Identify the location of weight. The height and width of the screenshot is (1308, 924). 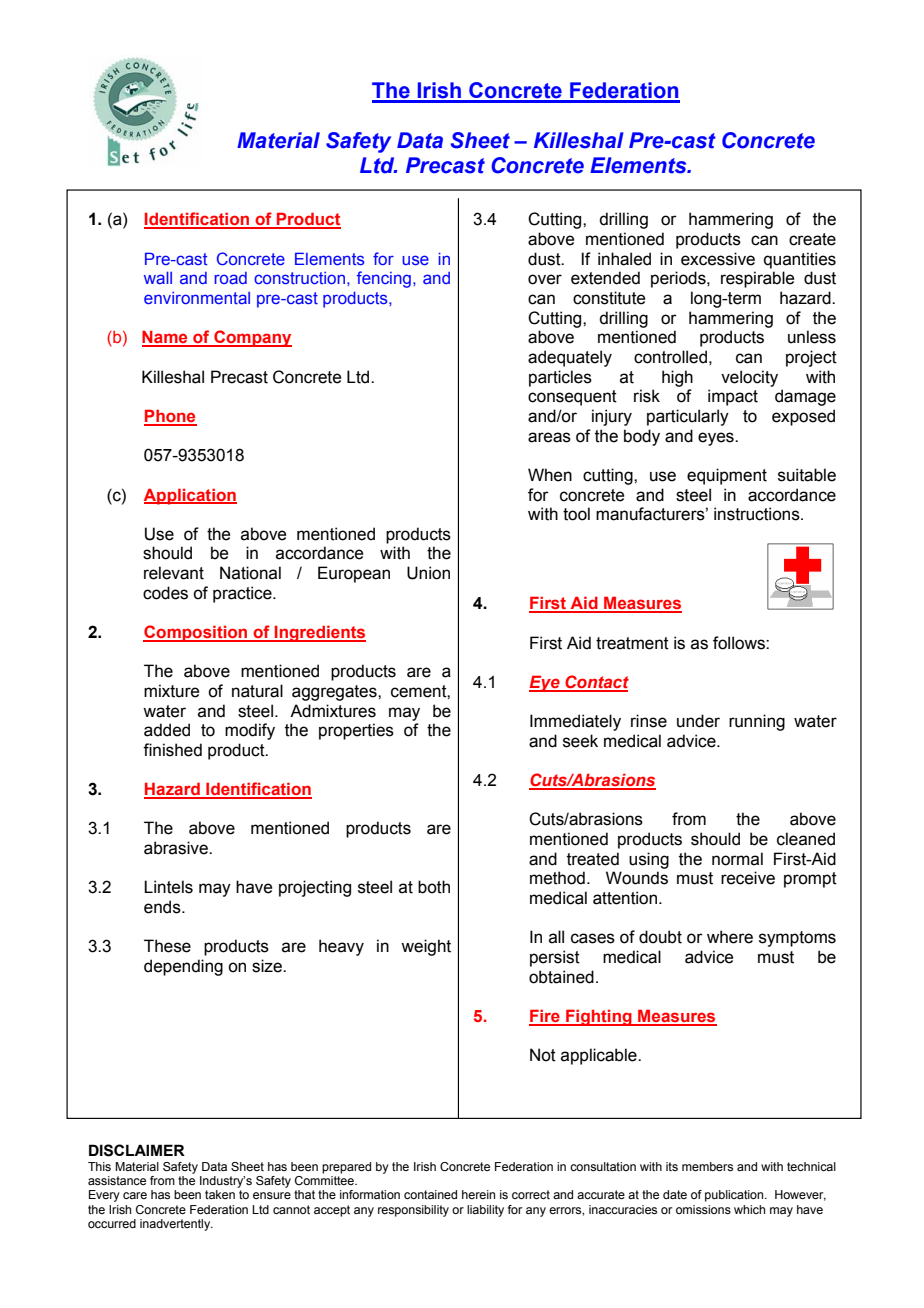
(426, 947).
